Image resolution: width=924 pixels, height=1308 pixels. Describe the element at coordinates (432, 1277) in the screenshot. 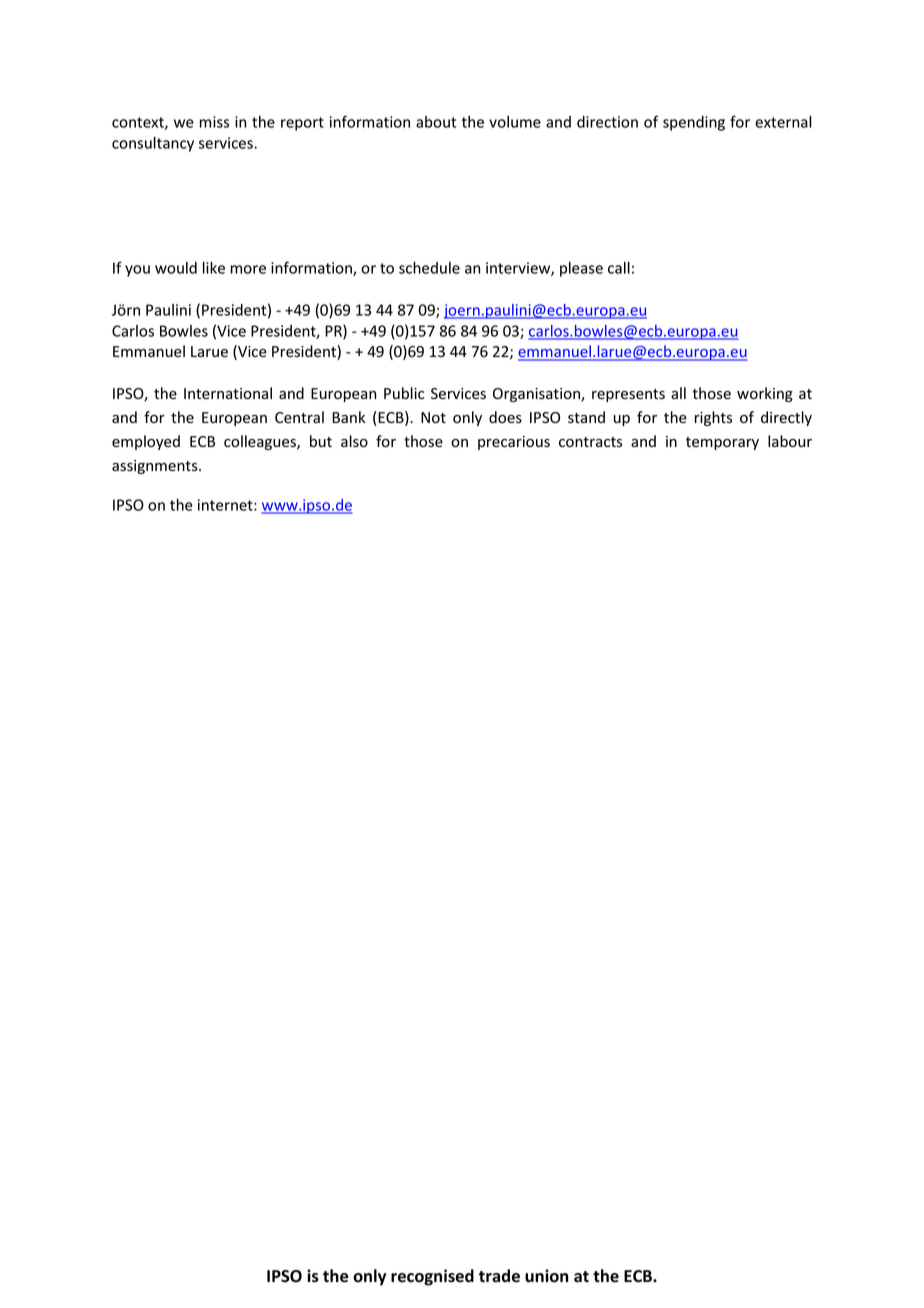

I see `recognised` at that location.
